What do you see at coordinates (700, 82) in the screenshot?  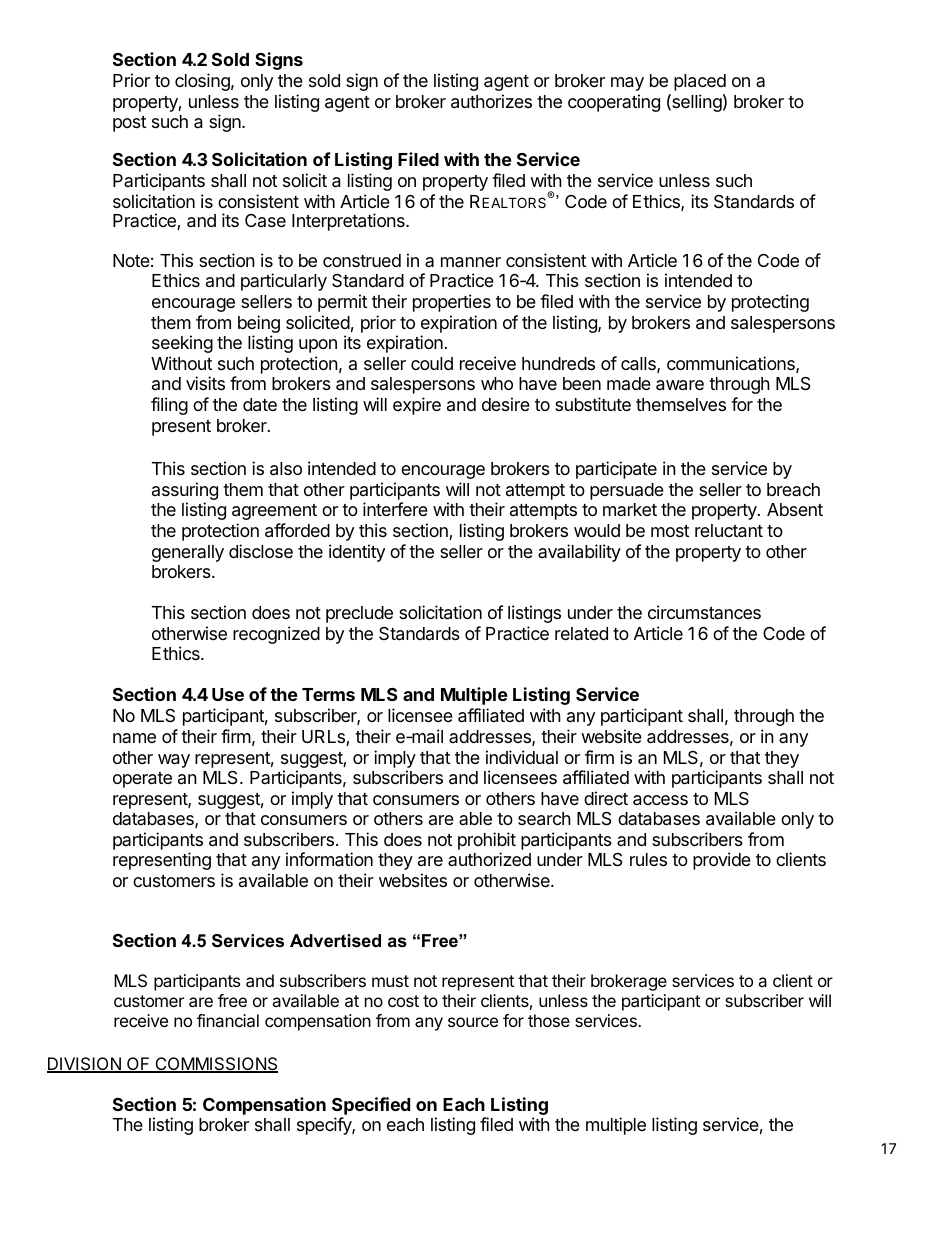 I see `placed` at bounding box center [700, 82].
